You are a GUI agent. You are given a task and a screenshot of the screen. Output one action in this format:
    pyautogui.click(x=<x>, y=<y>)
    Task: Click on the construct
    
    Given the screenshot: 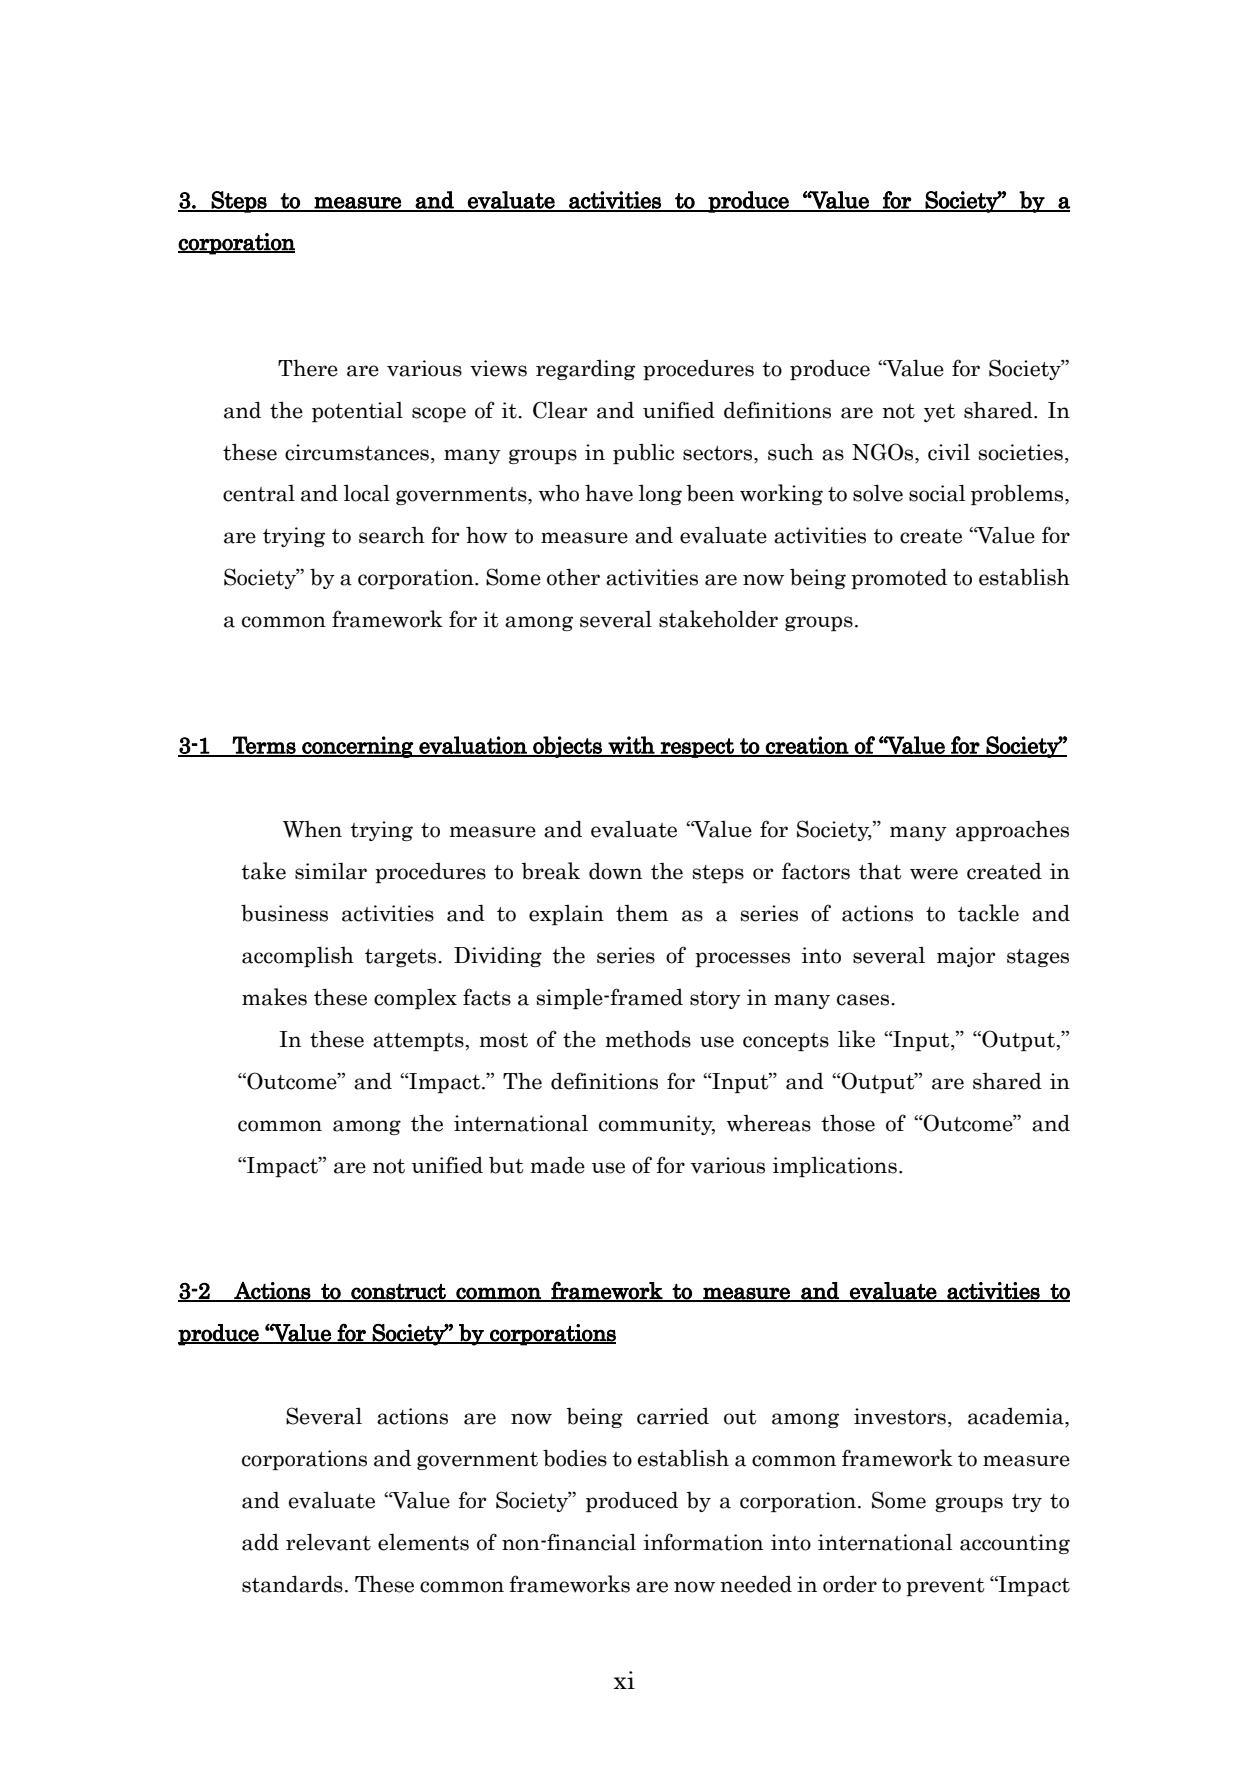 What is the action you would take?
    pyautogui.click(x=398, y=1292)
